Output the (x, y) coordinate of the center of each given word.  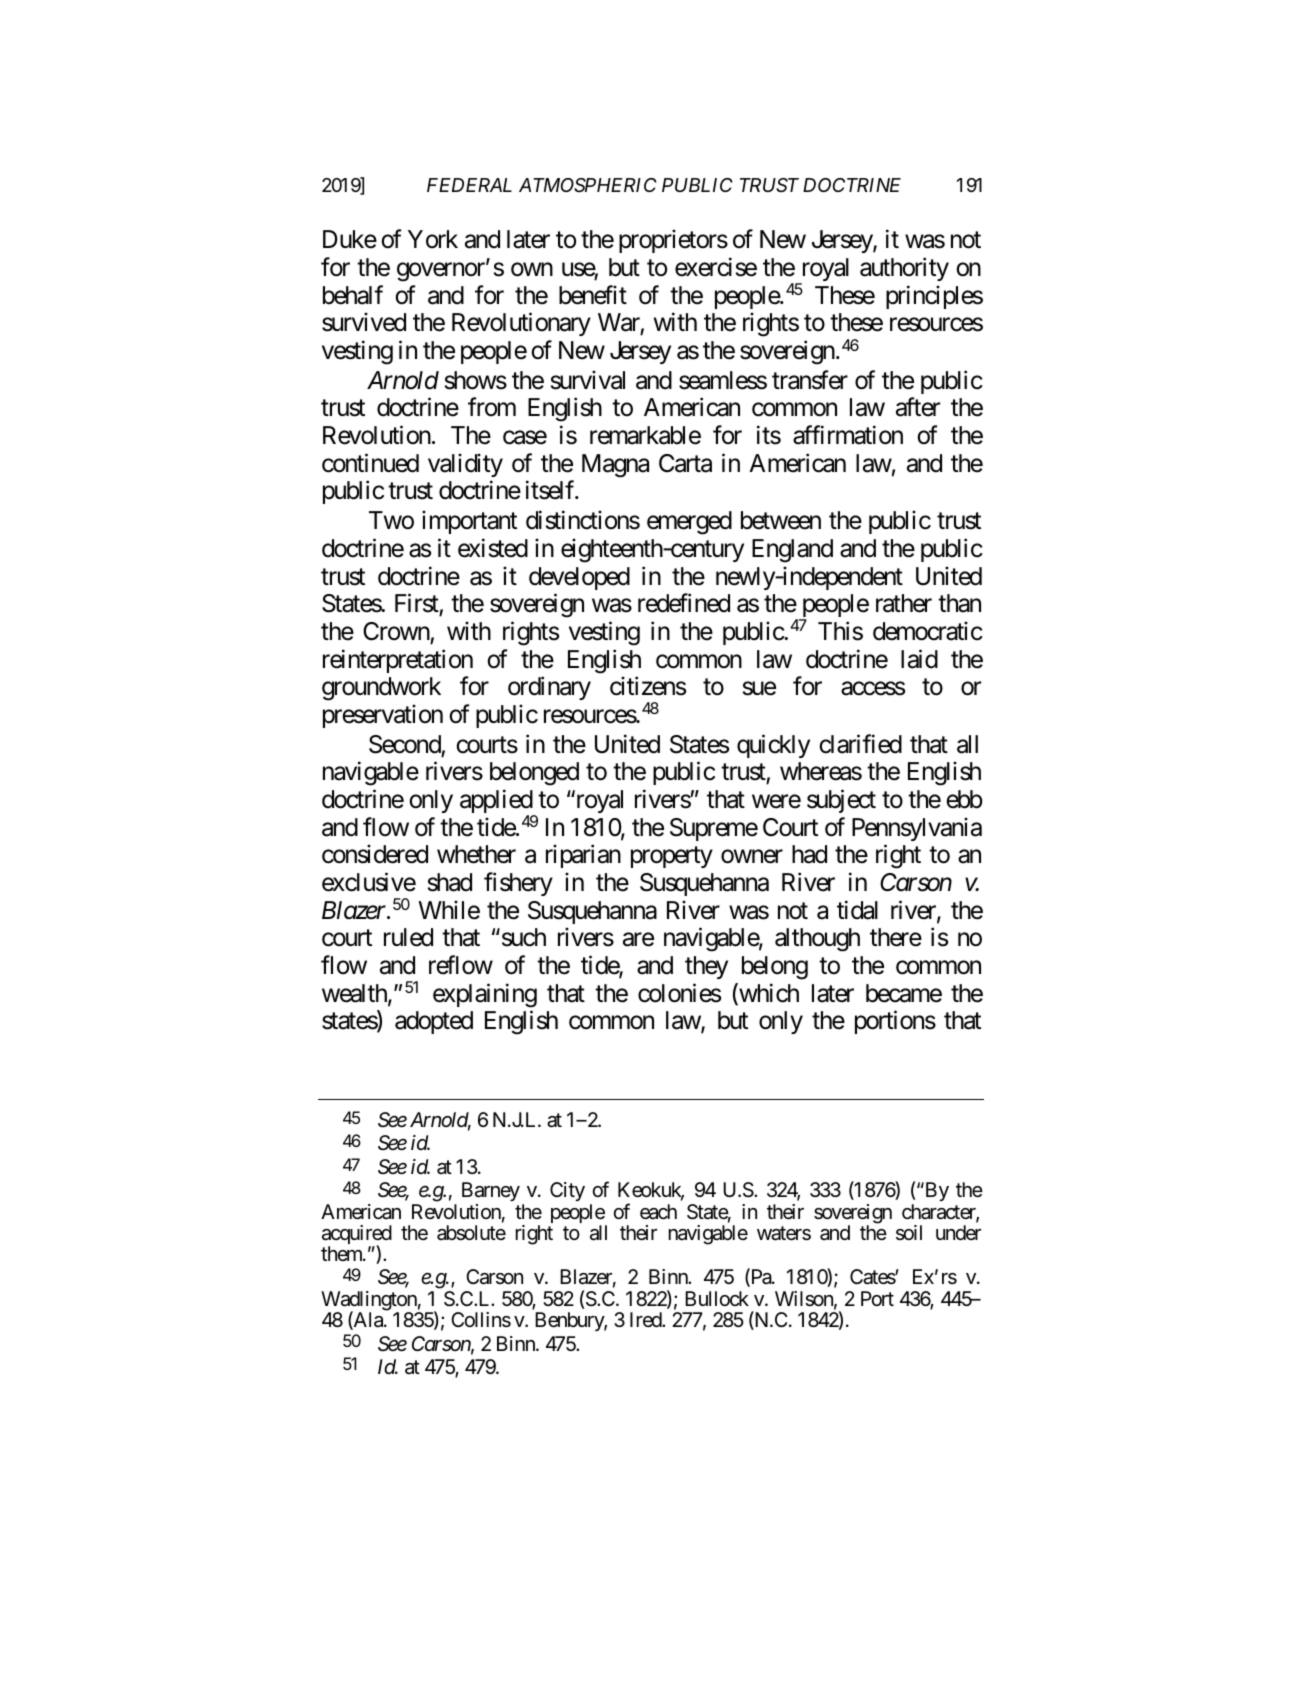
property (672, 857)
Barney (491, 1193)
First (417, 603)
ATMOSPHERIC (588, 185)
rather (904, 603)
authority (904, 269)
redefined (684, 603)
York (433, 239)
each (658, 1212)
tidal (857, 910)
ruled (408, 937)
